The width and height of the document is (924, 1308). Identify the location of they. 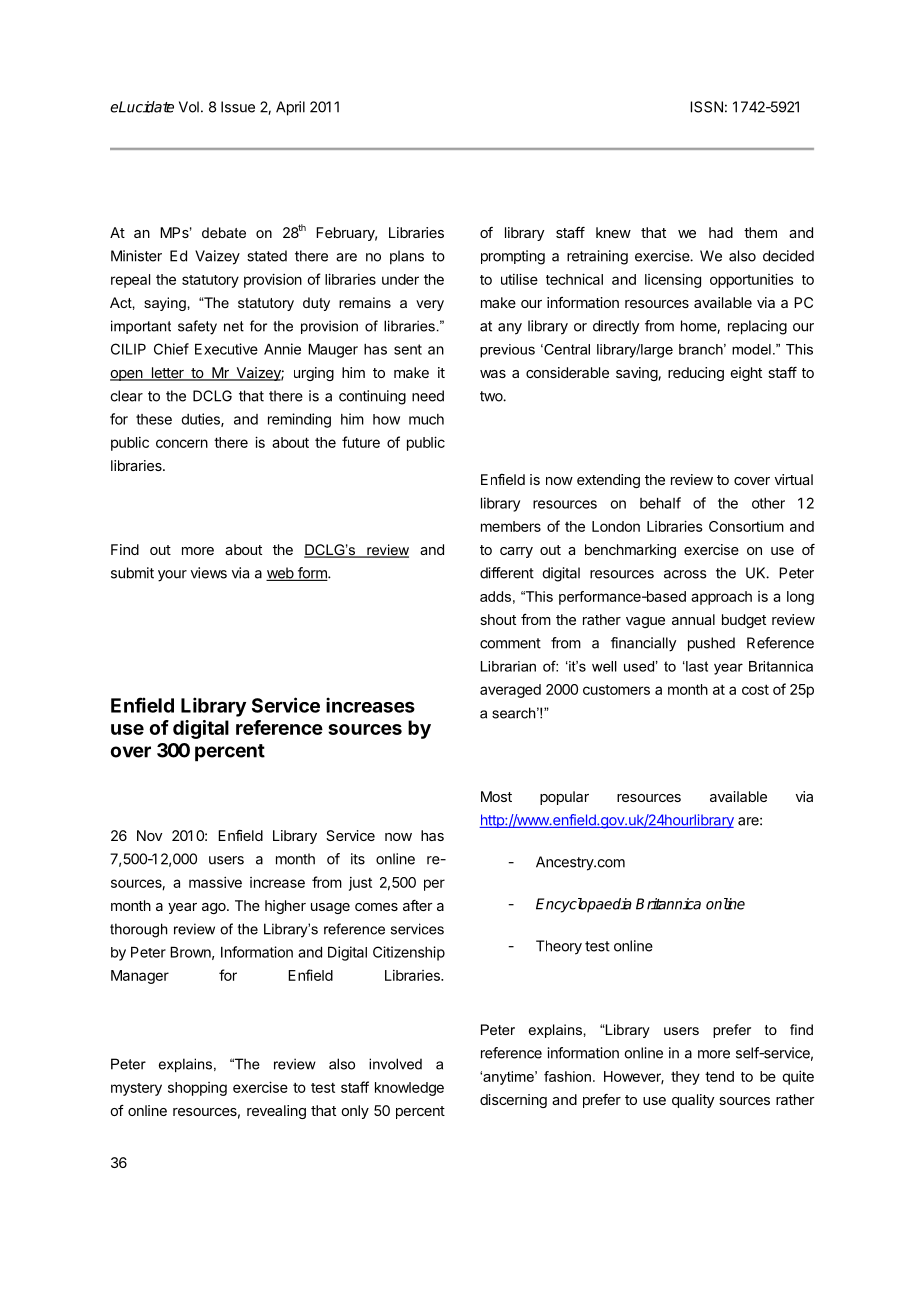
(685, 1078).
